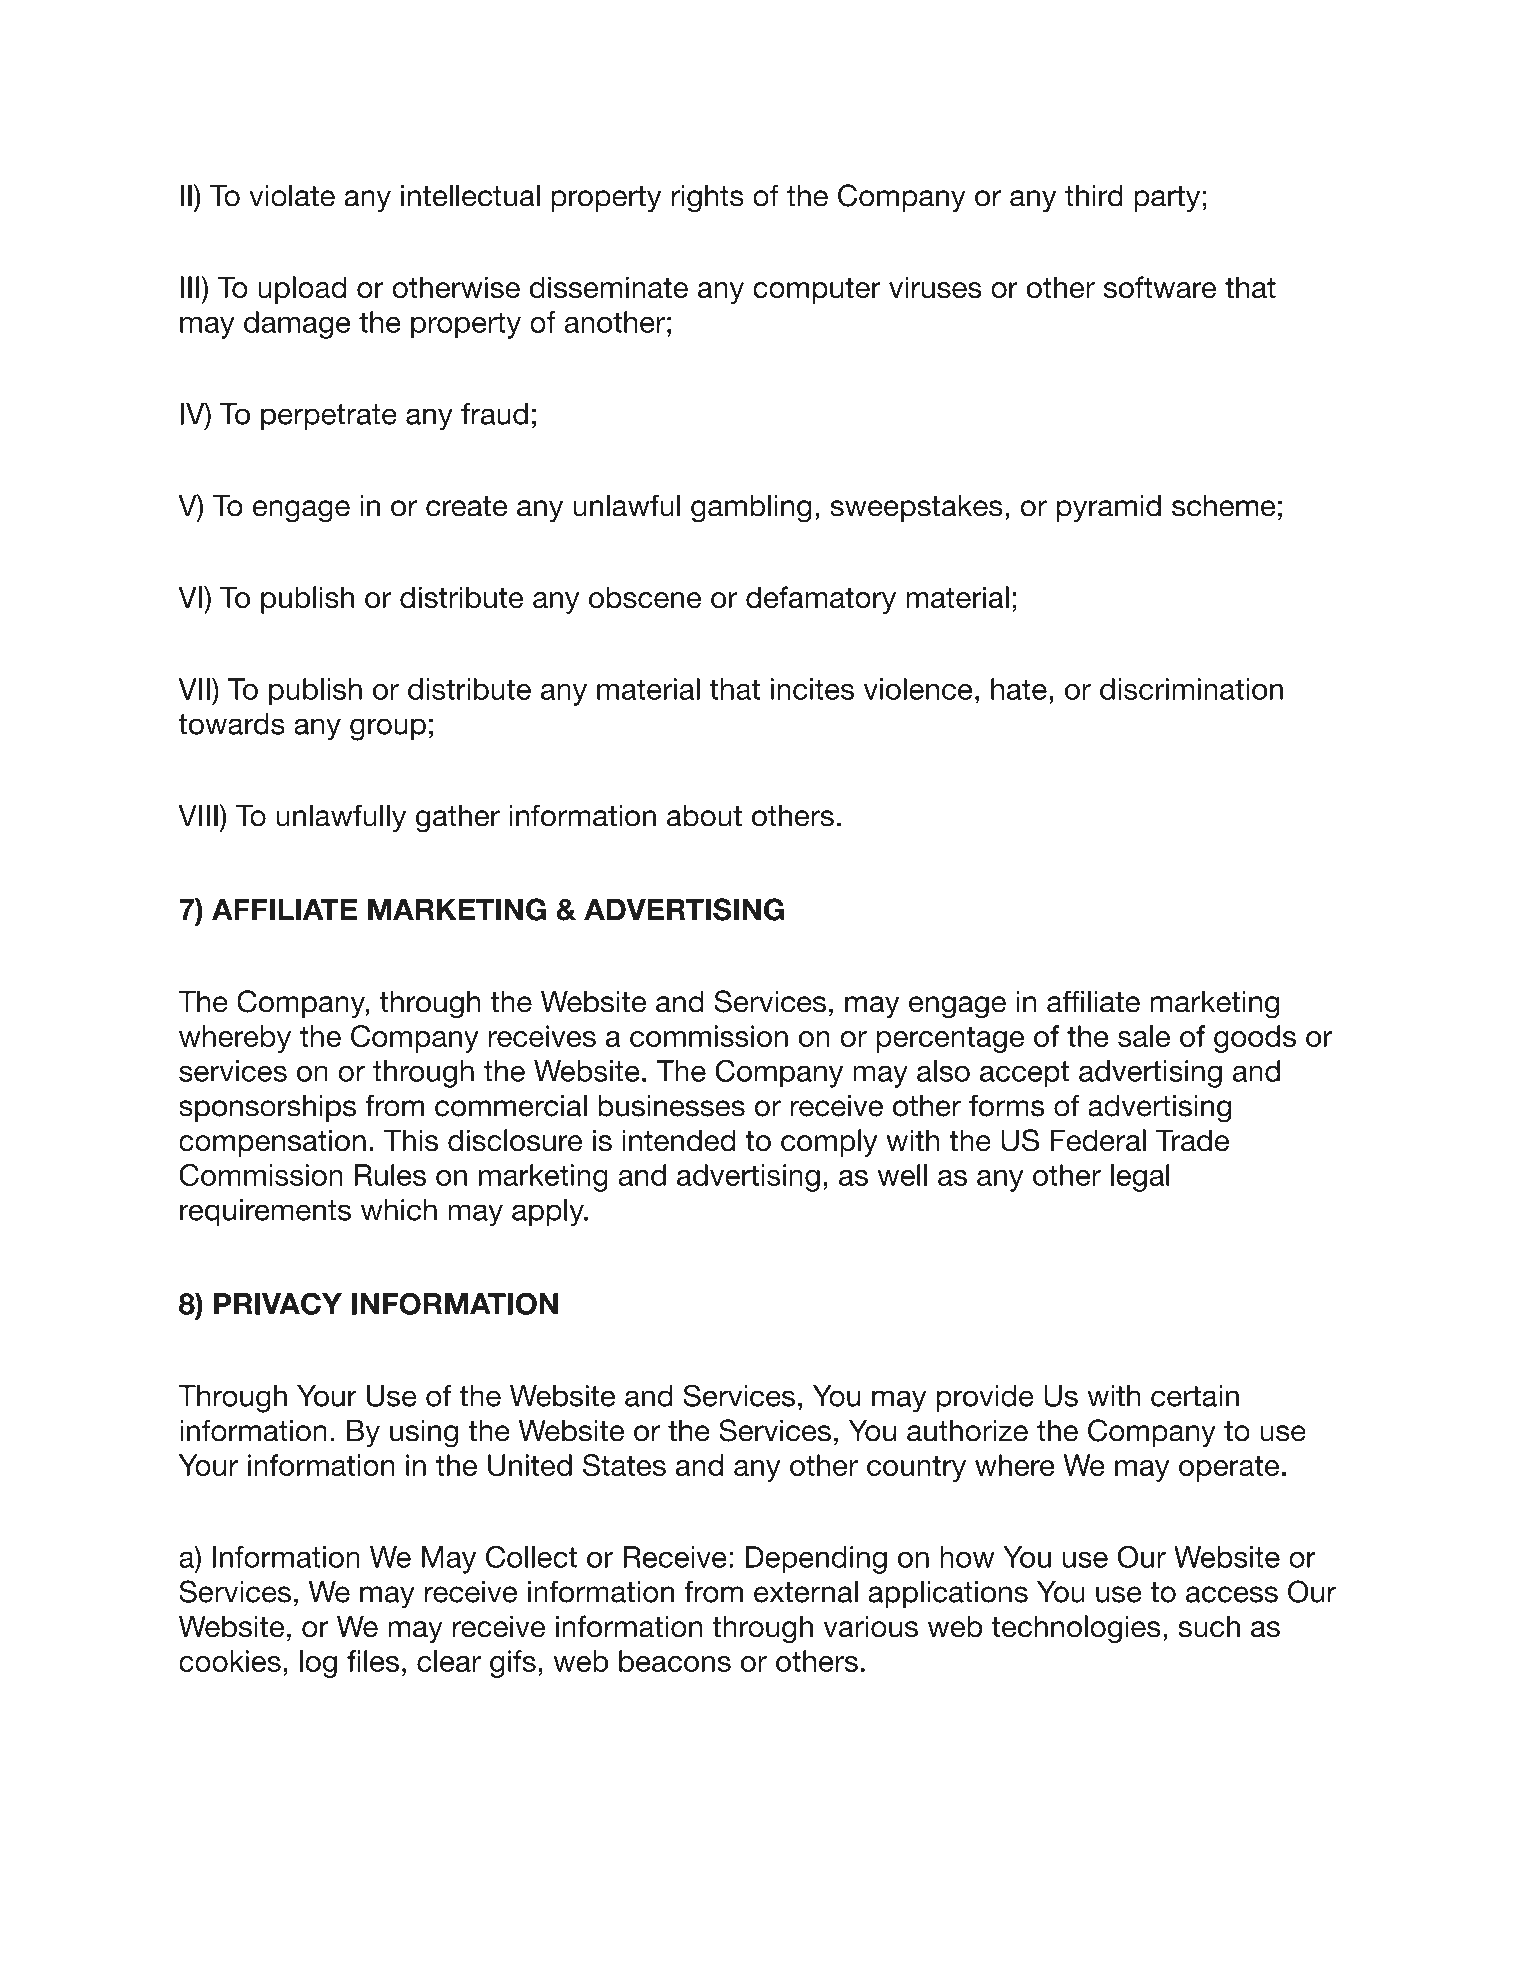  Describe the element at coordinates (1167, 199) in the screenshot. I see `party` at that location.
